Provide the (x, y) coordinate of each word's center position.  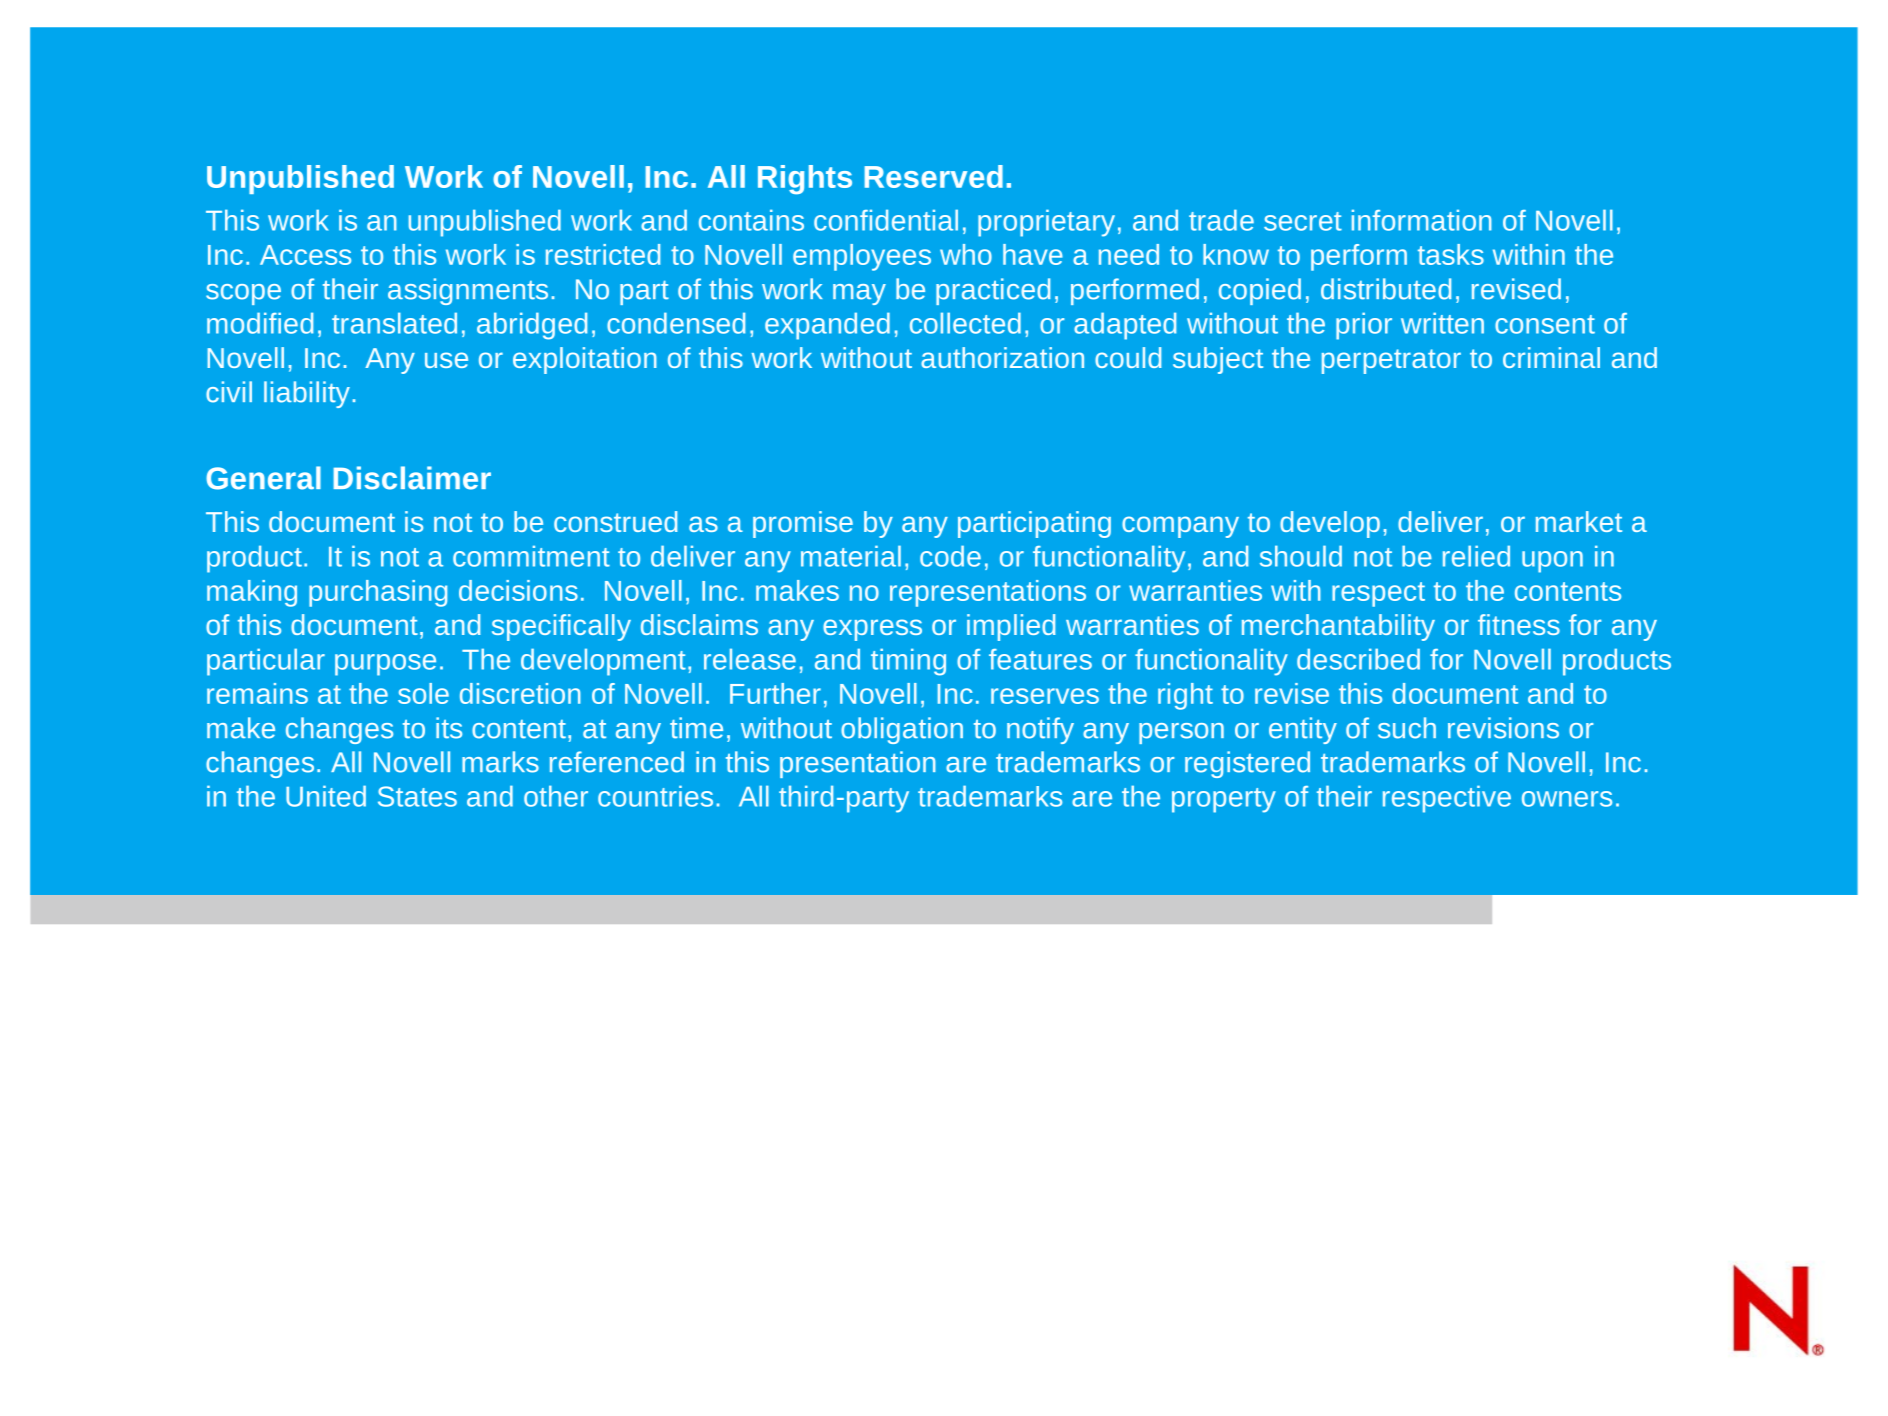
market (1579, 521)
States (417, 796)
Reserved (934, 176)
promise (803, 524)
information (1422, 220)
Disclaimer (412, 478)
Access (305, 255)
